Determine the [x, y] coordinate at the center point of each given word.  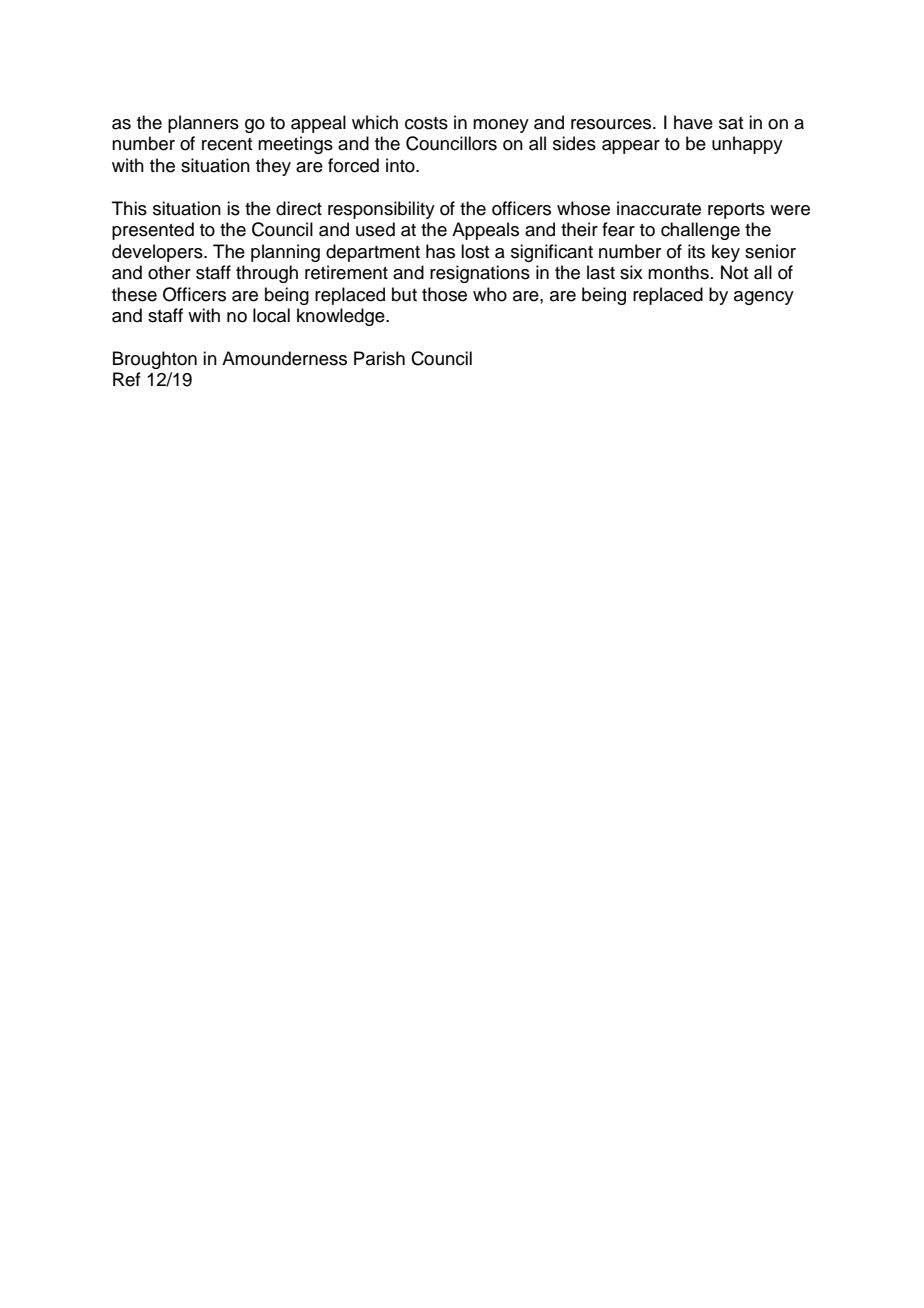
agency [764, 298]
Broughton [155, 360]
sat [731, 123]
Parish [379, 358]
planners [203, 124]
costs [426, 123]
